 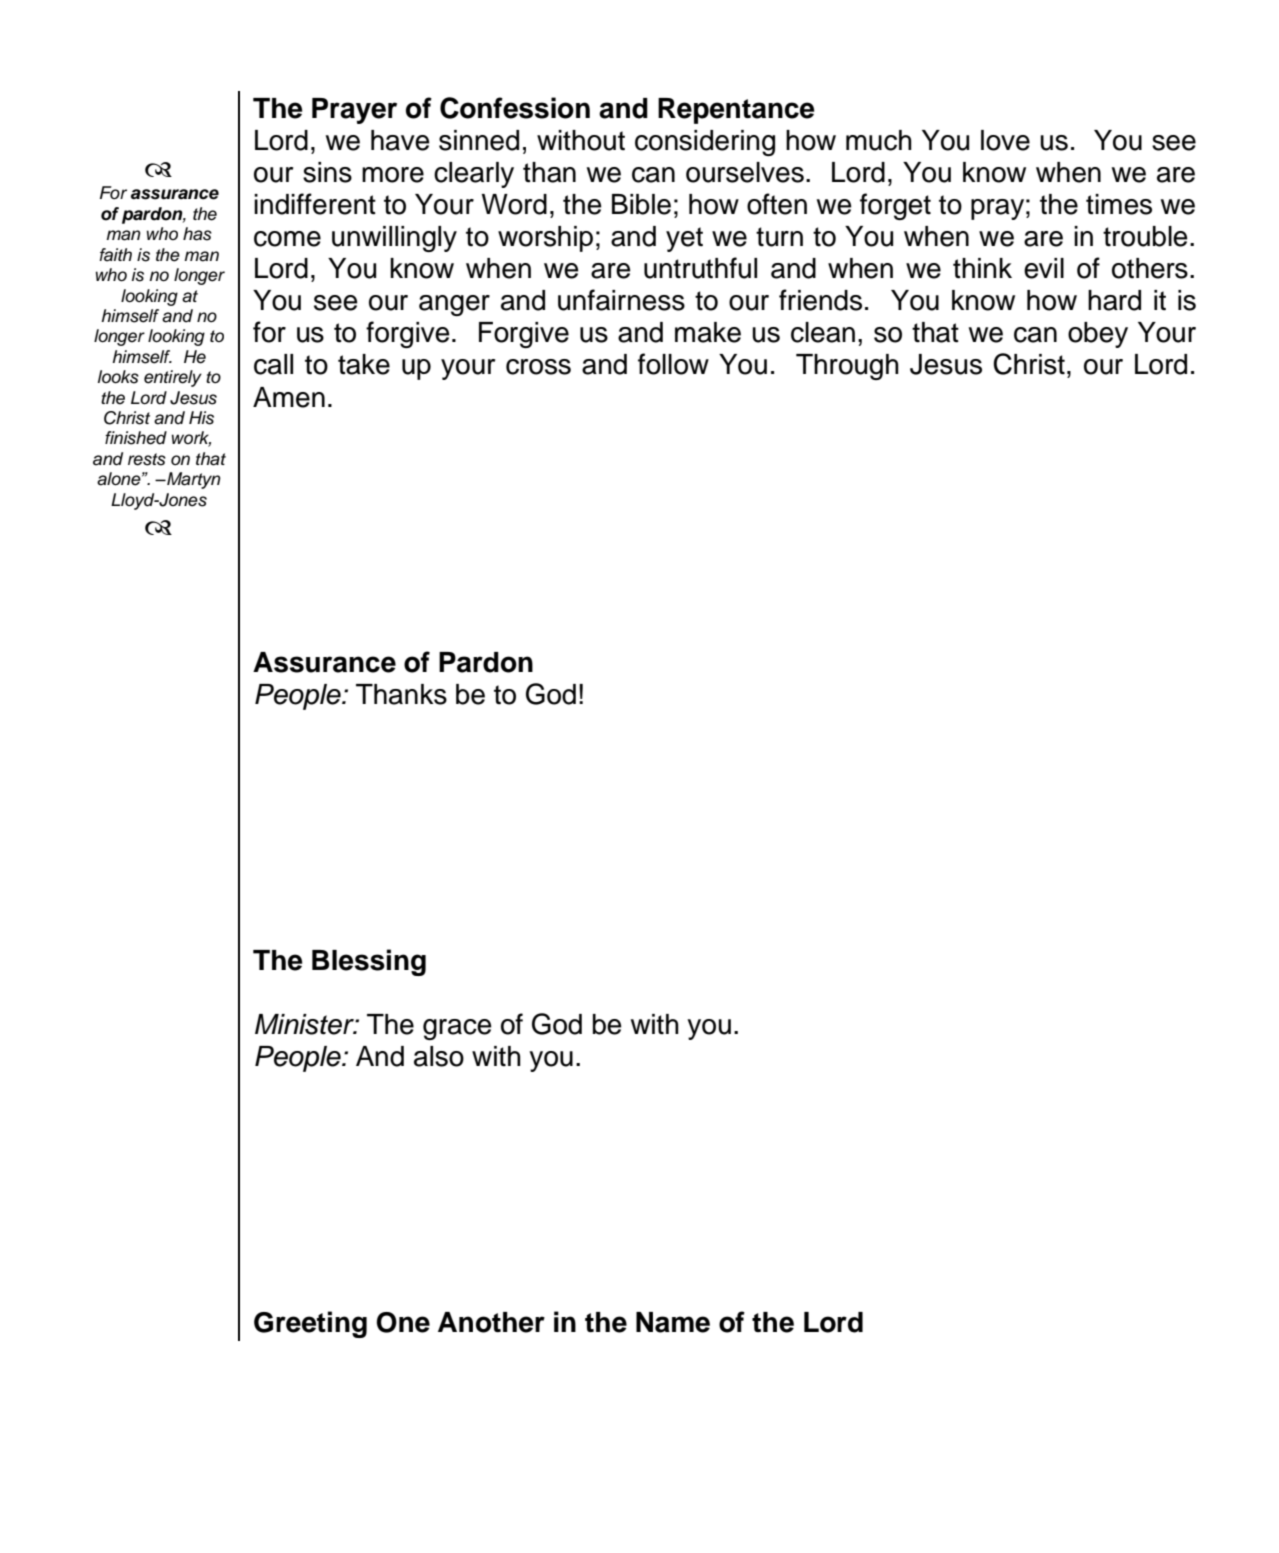 What do you see at coordinates (310, 1324) in the screenshot?
I see `Greeting` at bounding box center [310, 1324].
